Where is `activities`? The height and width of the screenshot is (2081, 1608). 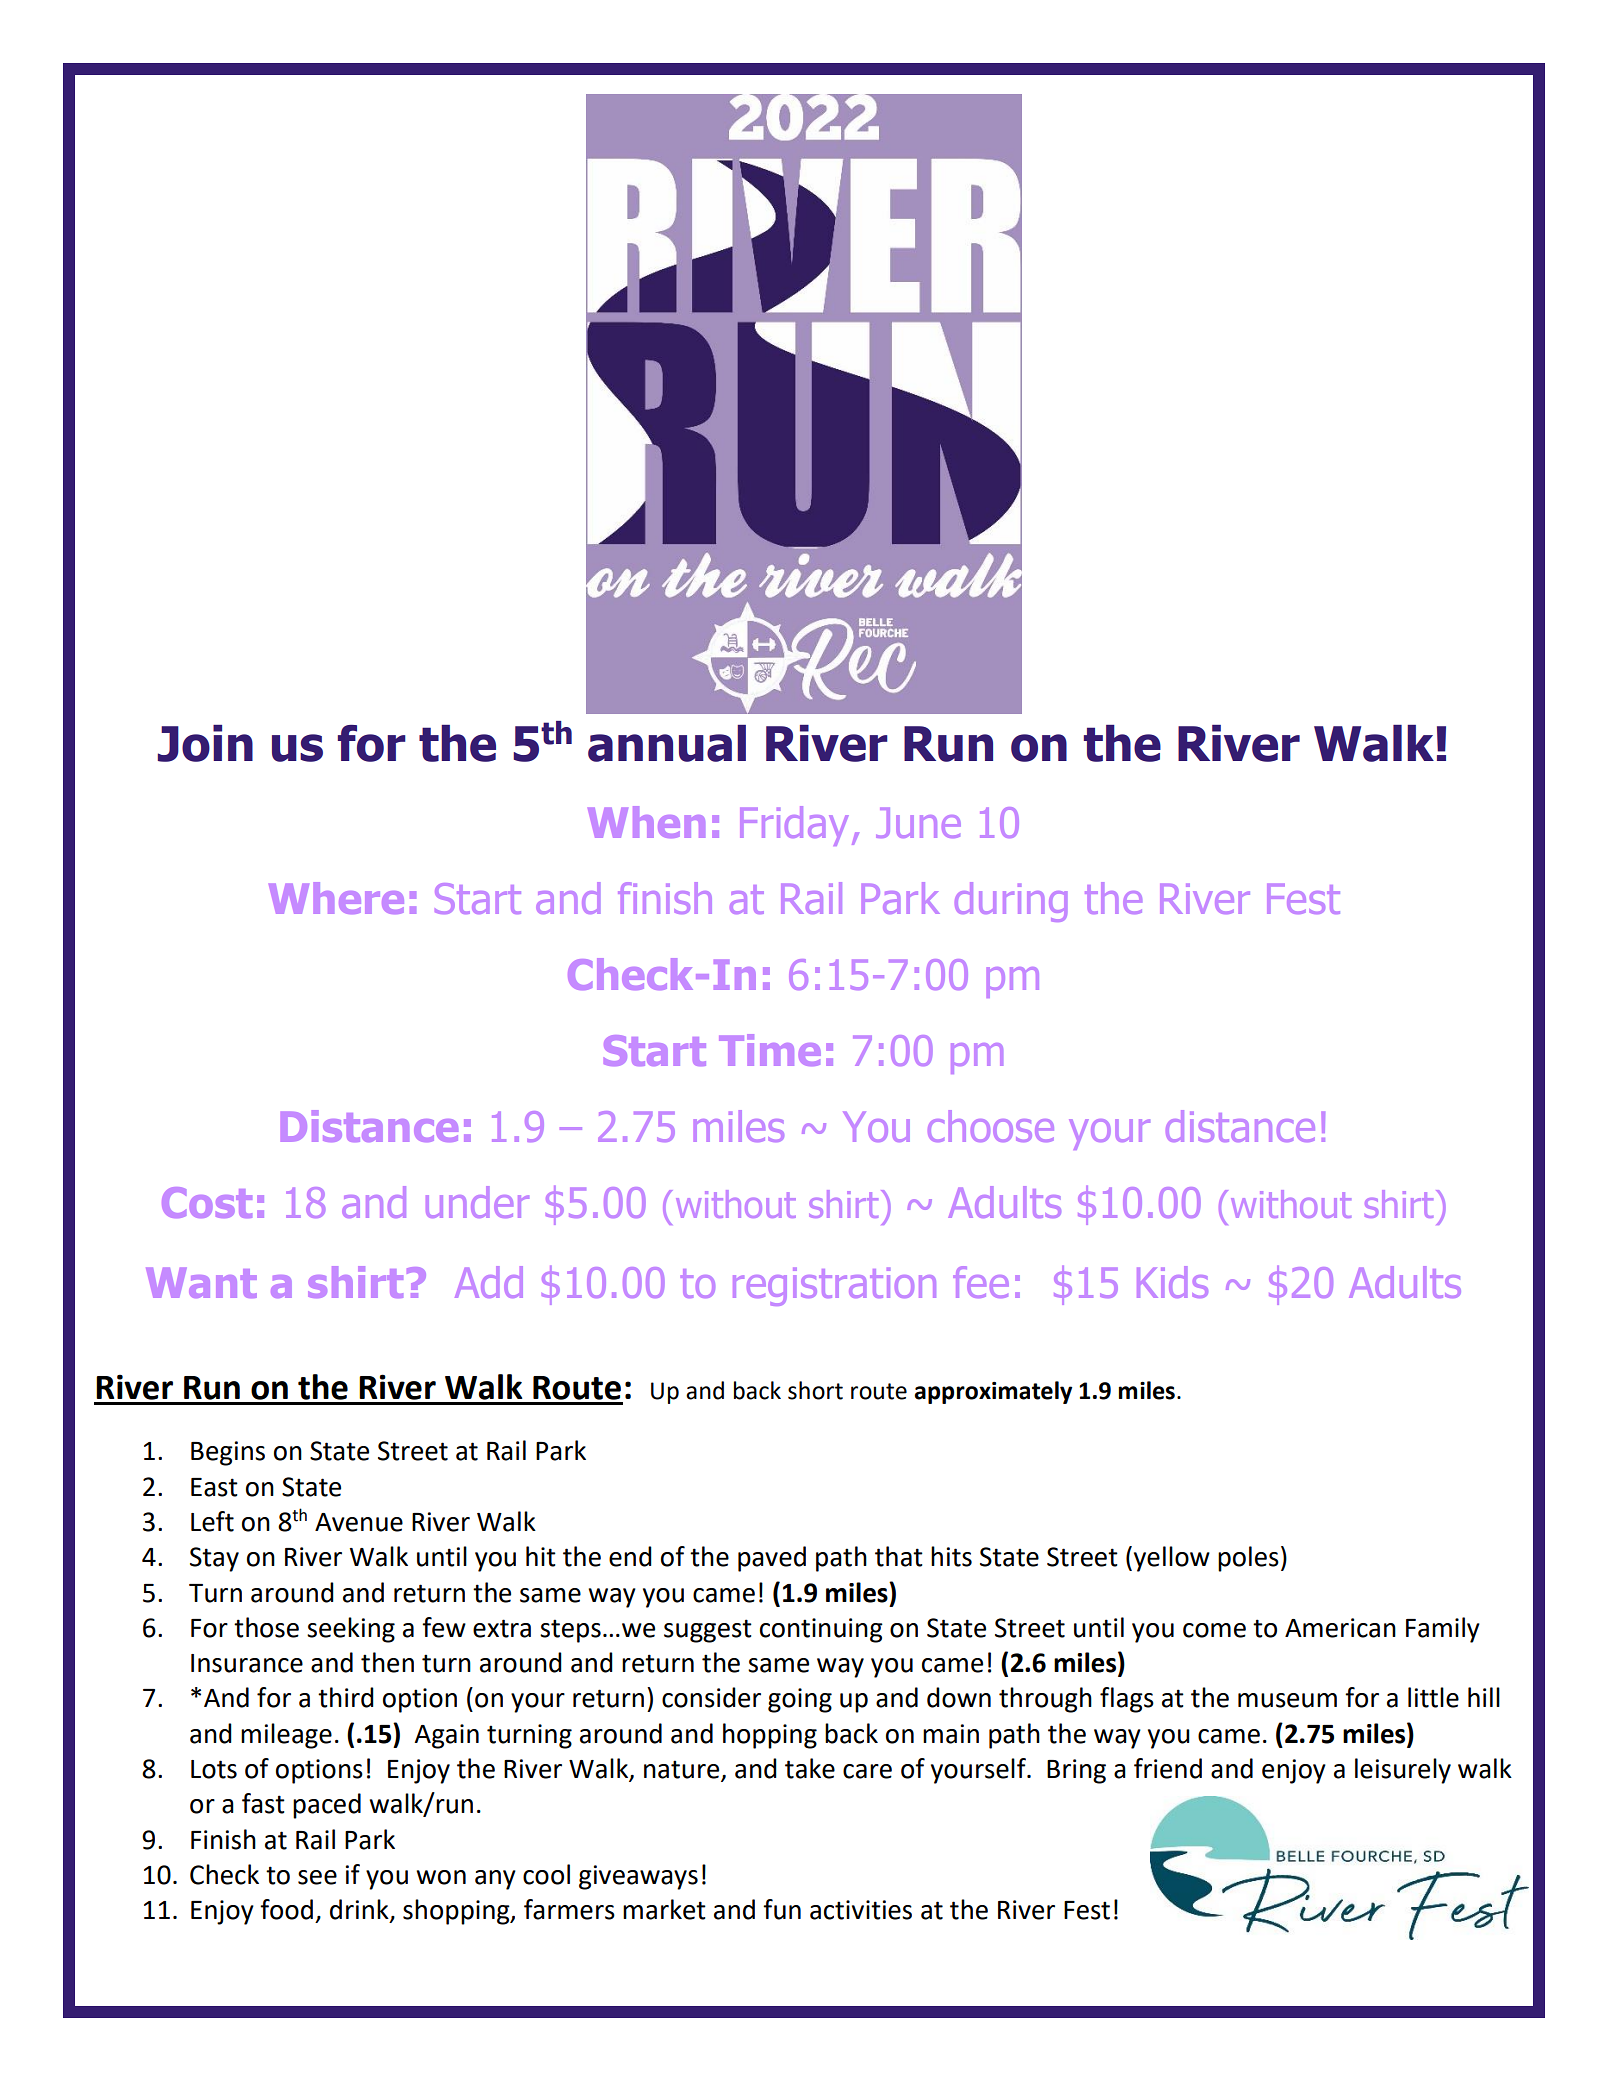
activities is located at coordinates (861, 1910).
